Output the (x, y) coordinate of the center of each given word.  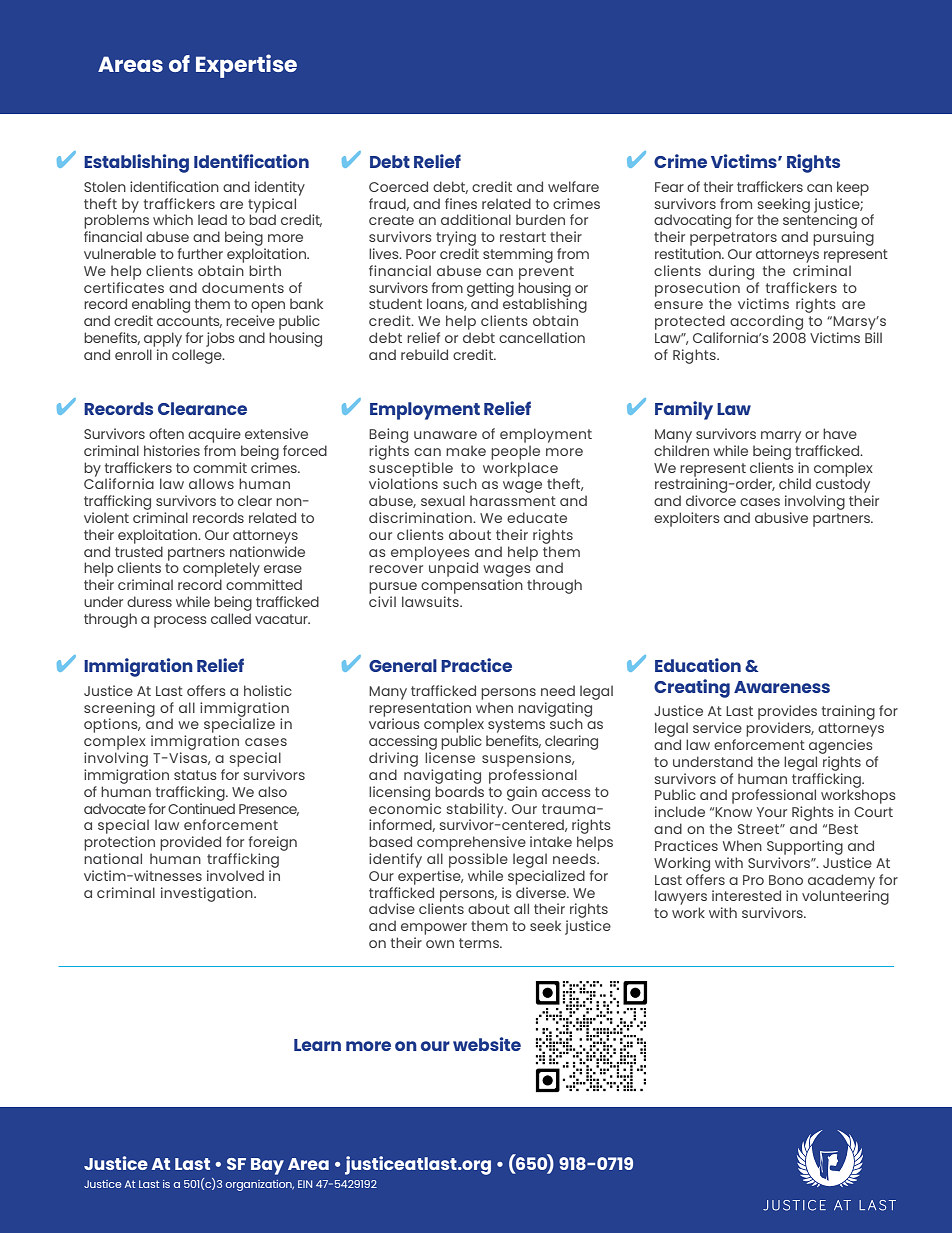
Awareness (782, 687)
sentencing (820, 222)
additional (476, 219)
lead (212, 219)
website (487, 1044)
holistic (268, 690)
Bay (267, 1166)
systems (516, 727)
